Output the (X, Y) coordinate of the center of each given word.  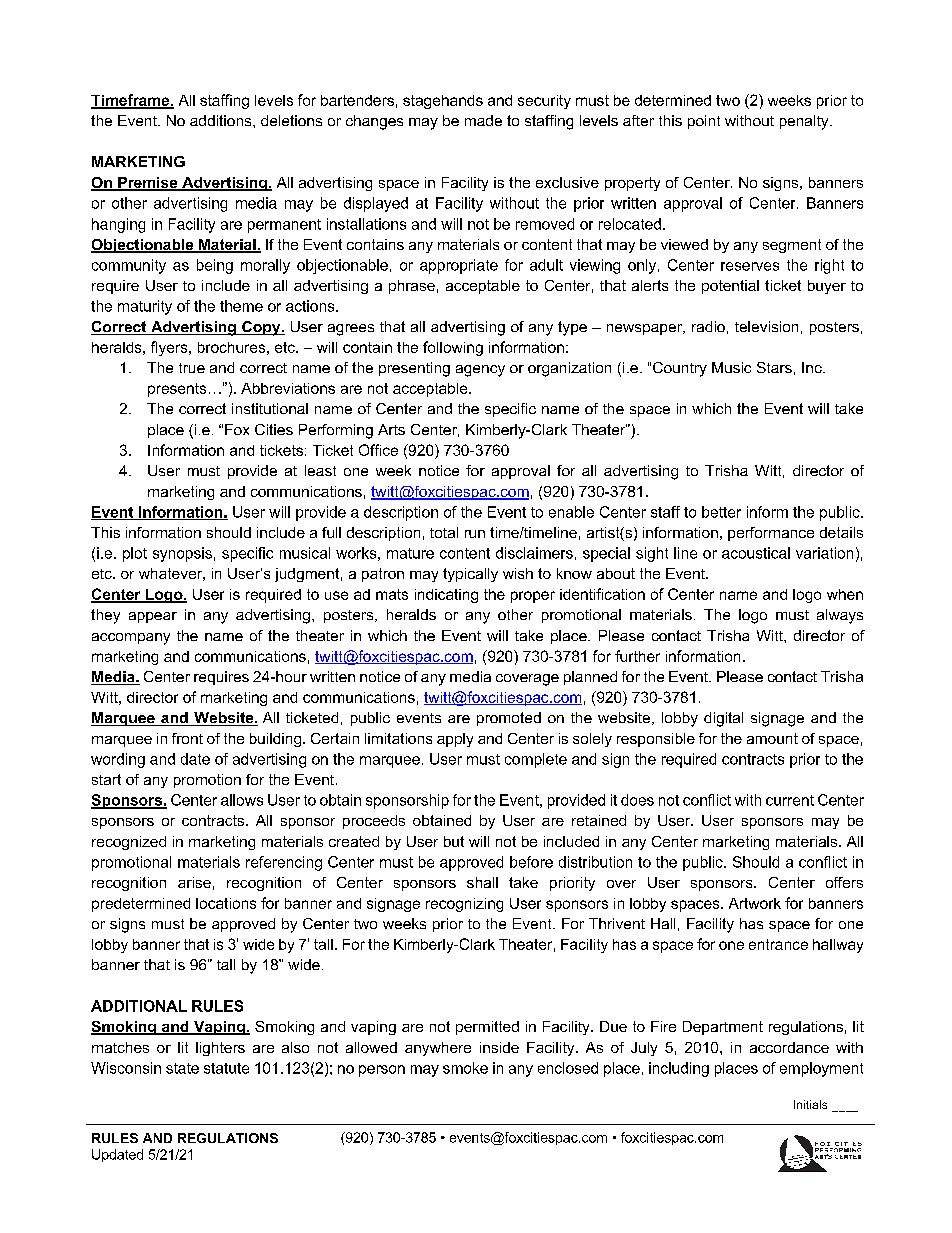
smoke (465, 1068)
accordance (789, 1047)
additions (222, 120)
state (182, 1068)
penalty (805, 122)
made (483, 120)
